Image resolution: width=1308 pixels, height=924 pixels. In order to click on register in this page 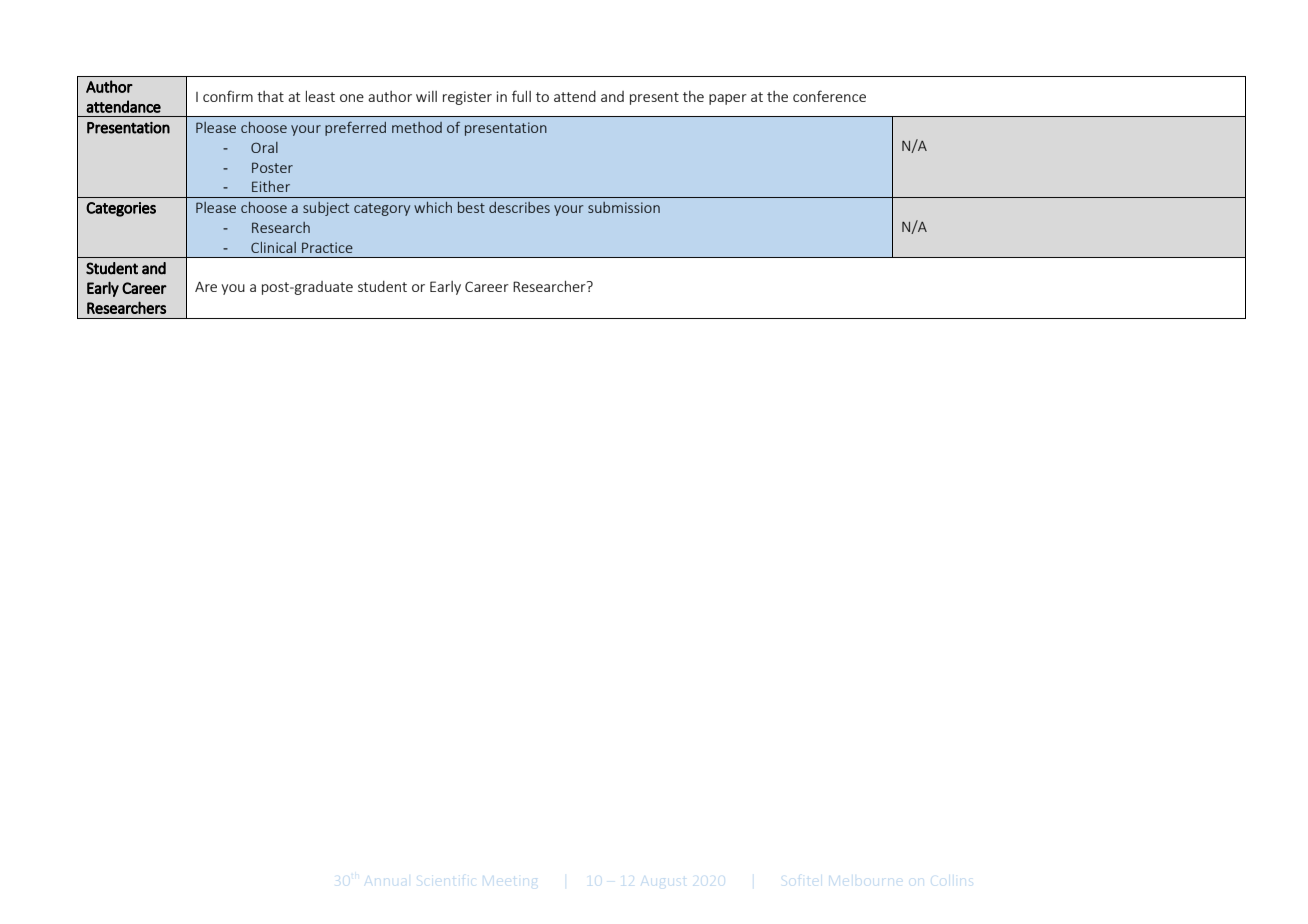, I will do `click(467, 98)`.
